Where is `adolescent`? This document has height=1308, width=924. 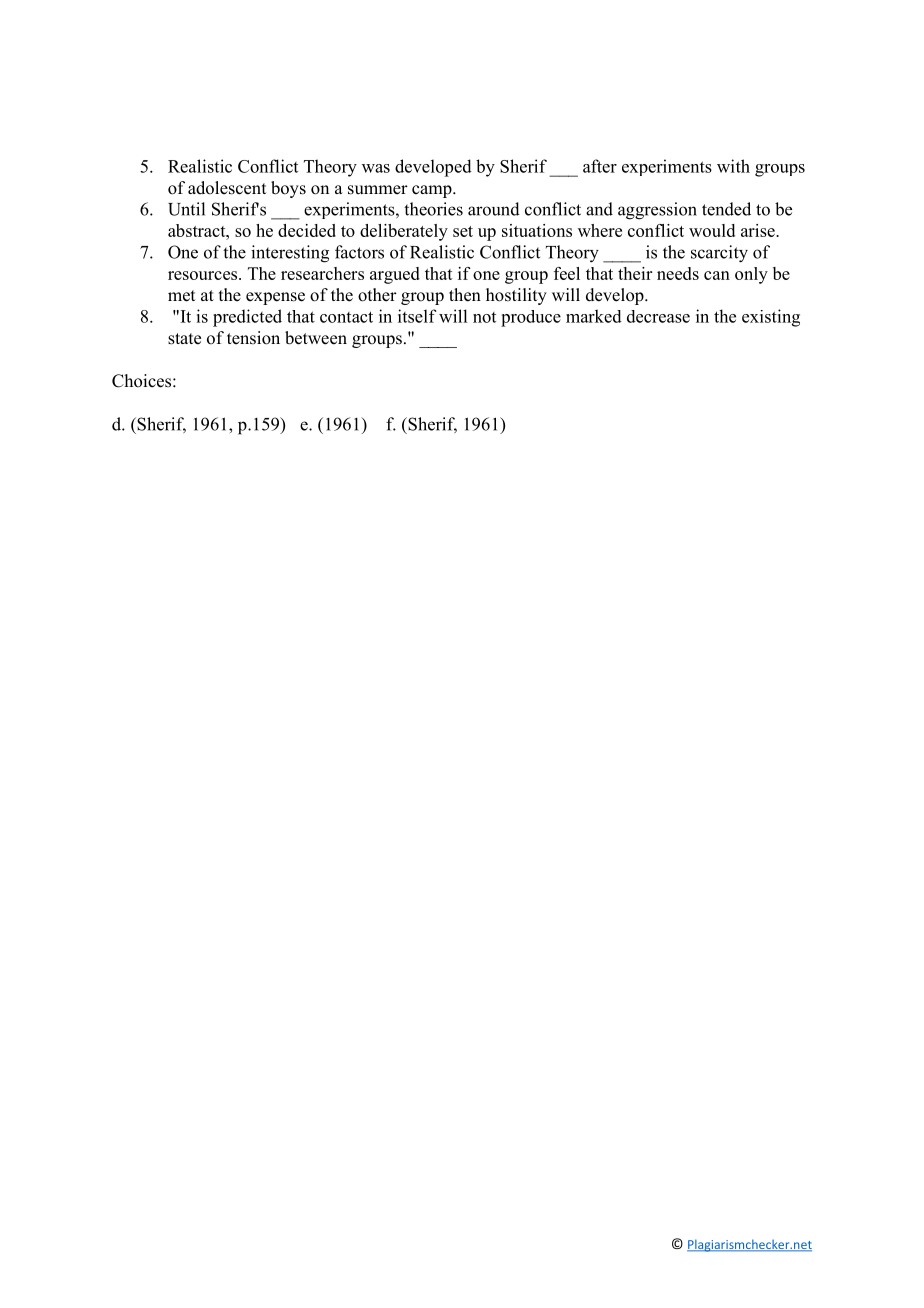 adolescent is located at coordinates (227, 188).
